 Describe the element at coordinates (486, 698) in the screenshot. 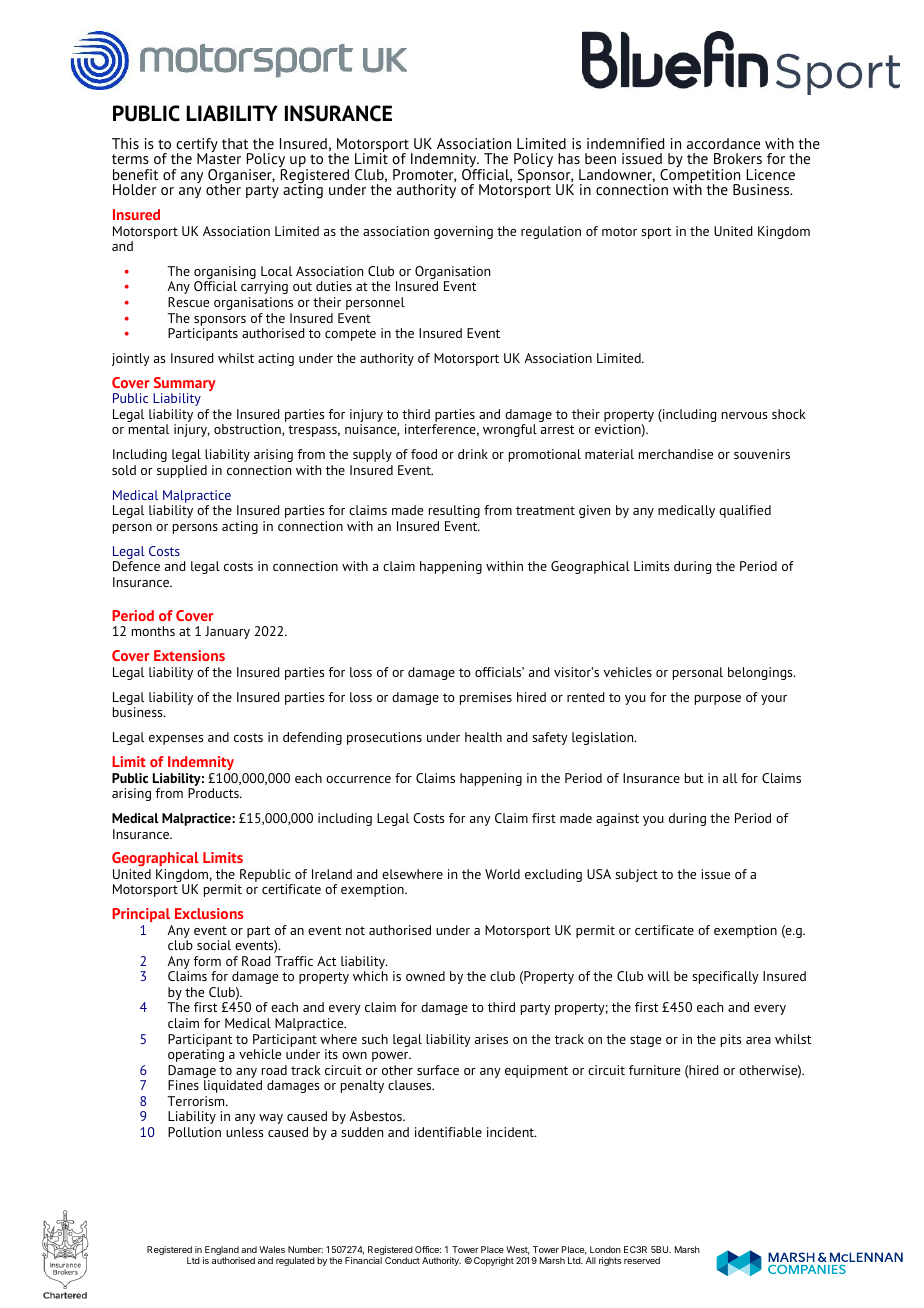

I see `premises` at that location.
